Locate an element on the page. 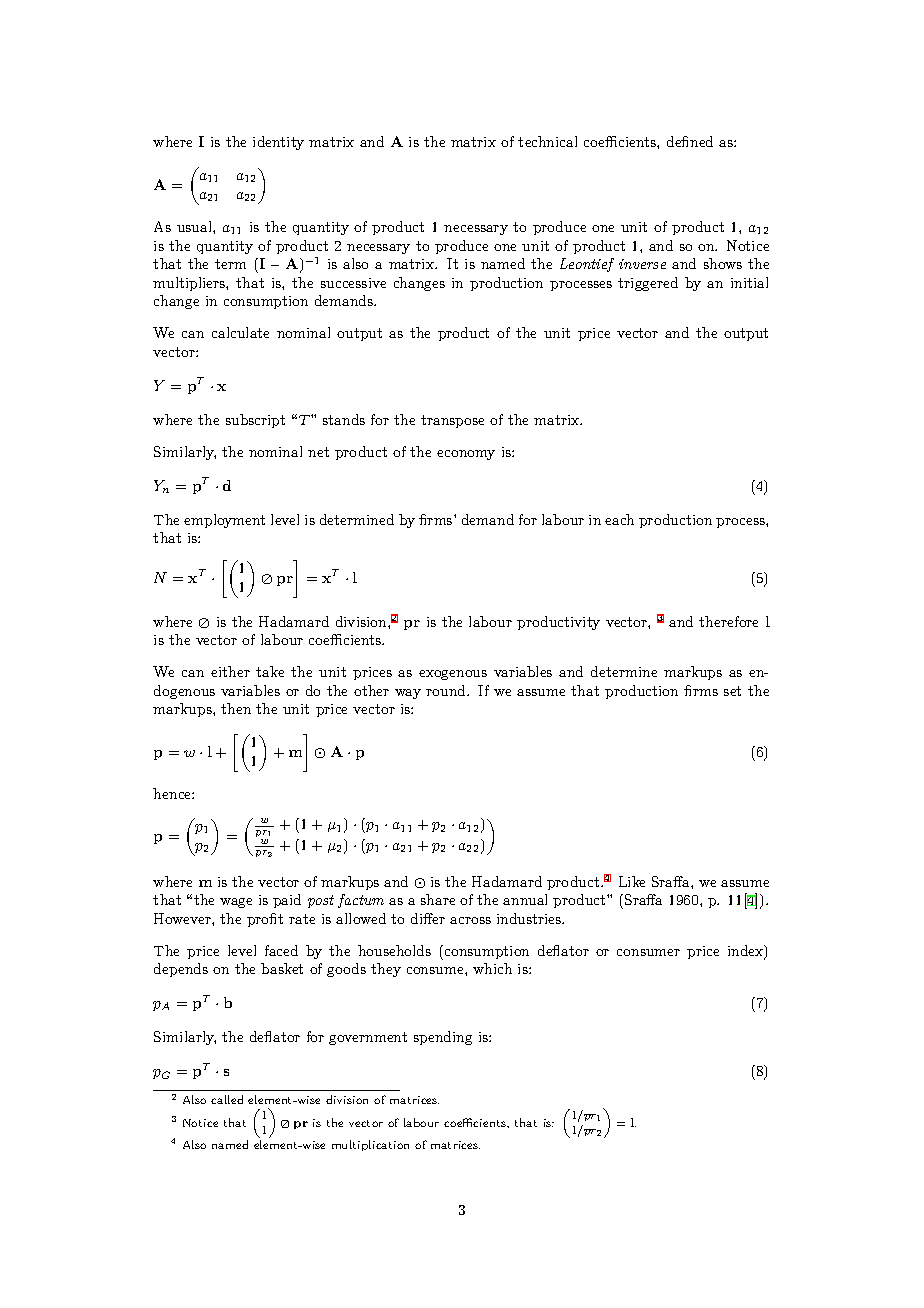 Image resolution: width=924 pixels, height=1308 pixels. employment is located at coordinates (224, 521).
